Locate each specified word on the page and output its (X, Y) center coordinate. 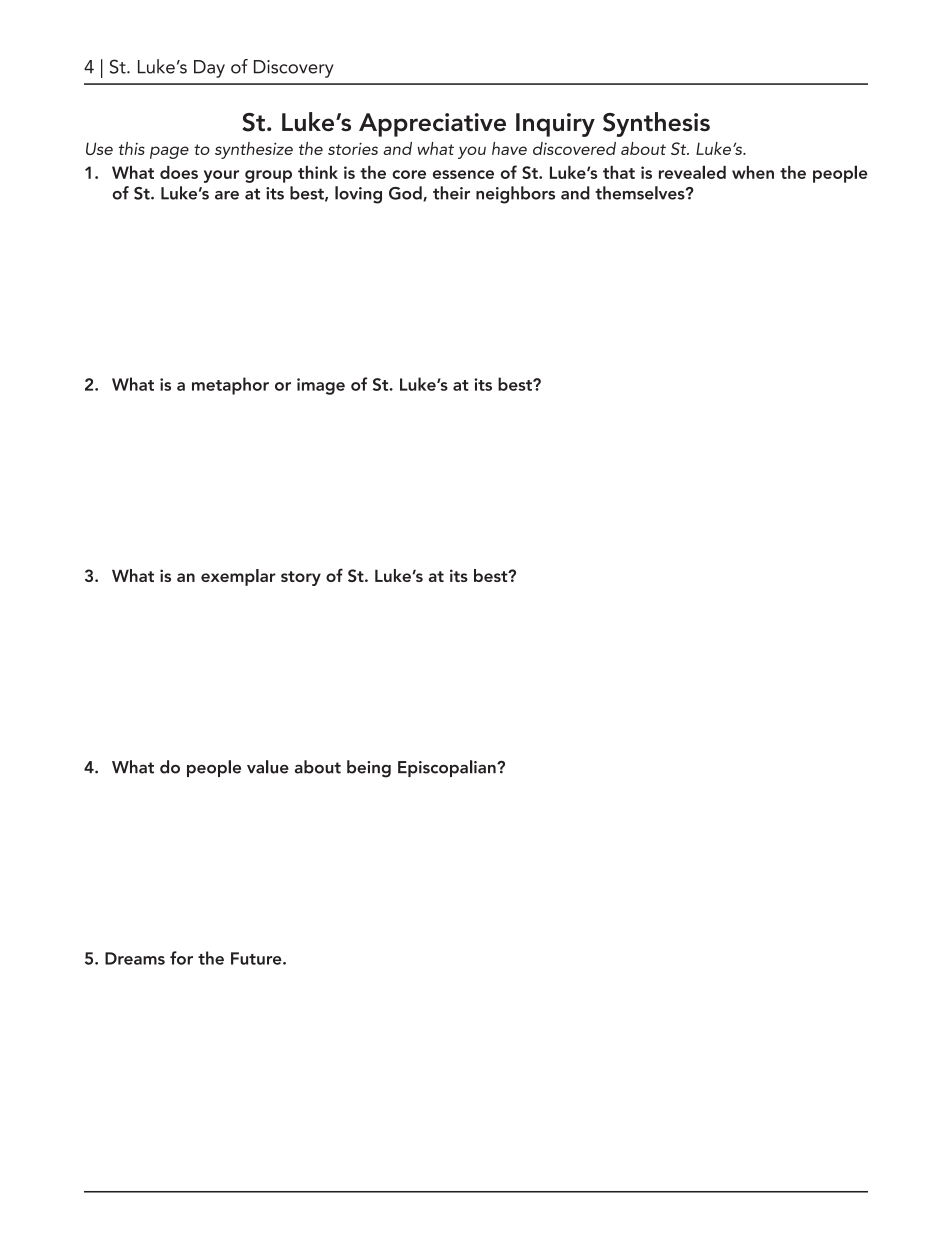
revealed (692, 172)
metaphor (230, 386)
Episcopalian (448, 768)
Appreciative (432, 125)
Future (257, 958)
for (181, 958)
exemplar (238, 577)
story (301, 578)
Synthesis (656, 124)
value (268, 767)
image (321, 386)
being (369, 769)
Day (209, 69)
